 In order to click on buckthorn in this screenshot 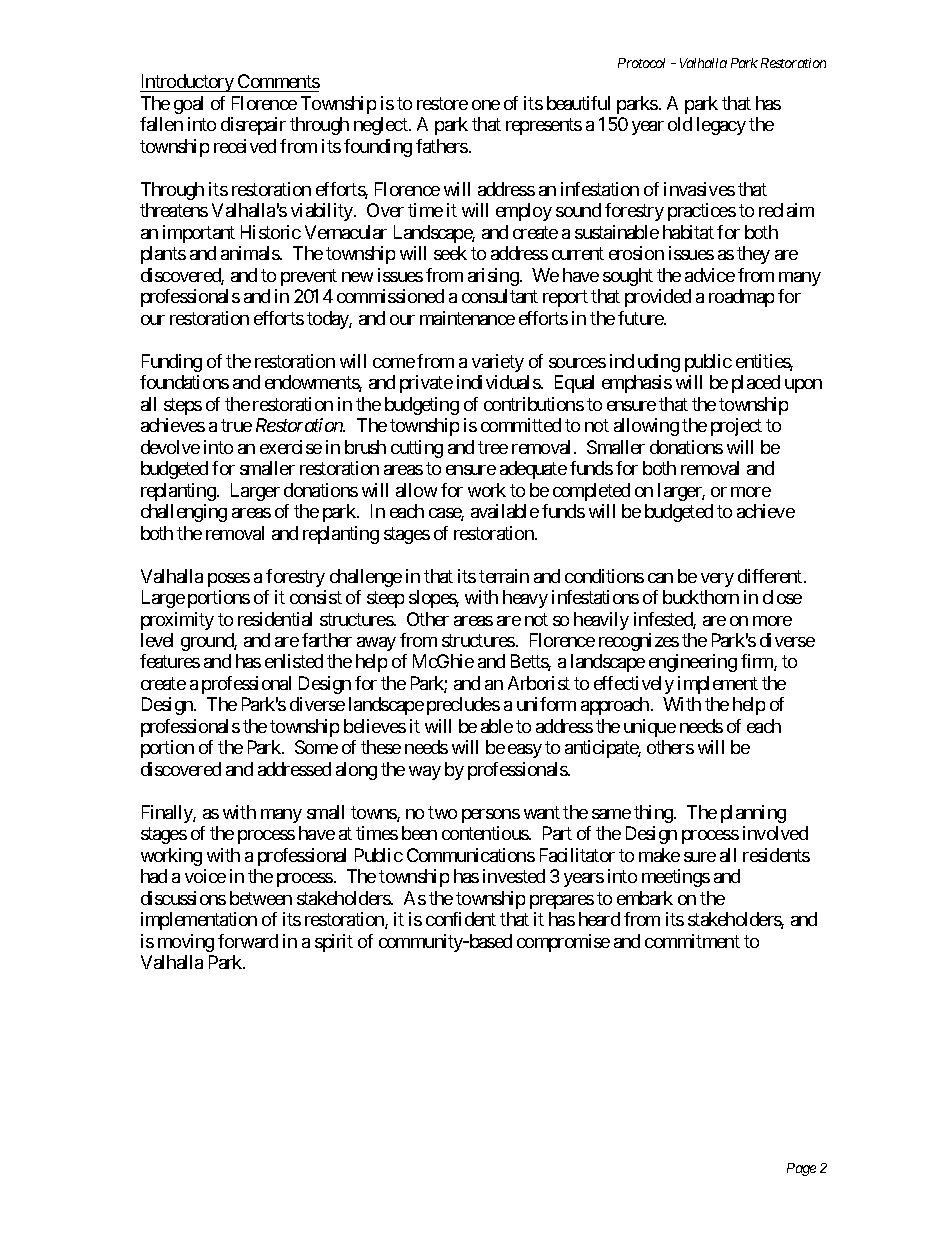, I will do `click(701, 597)`.
